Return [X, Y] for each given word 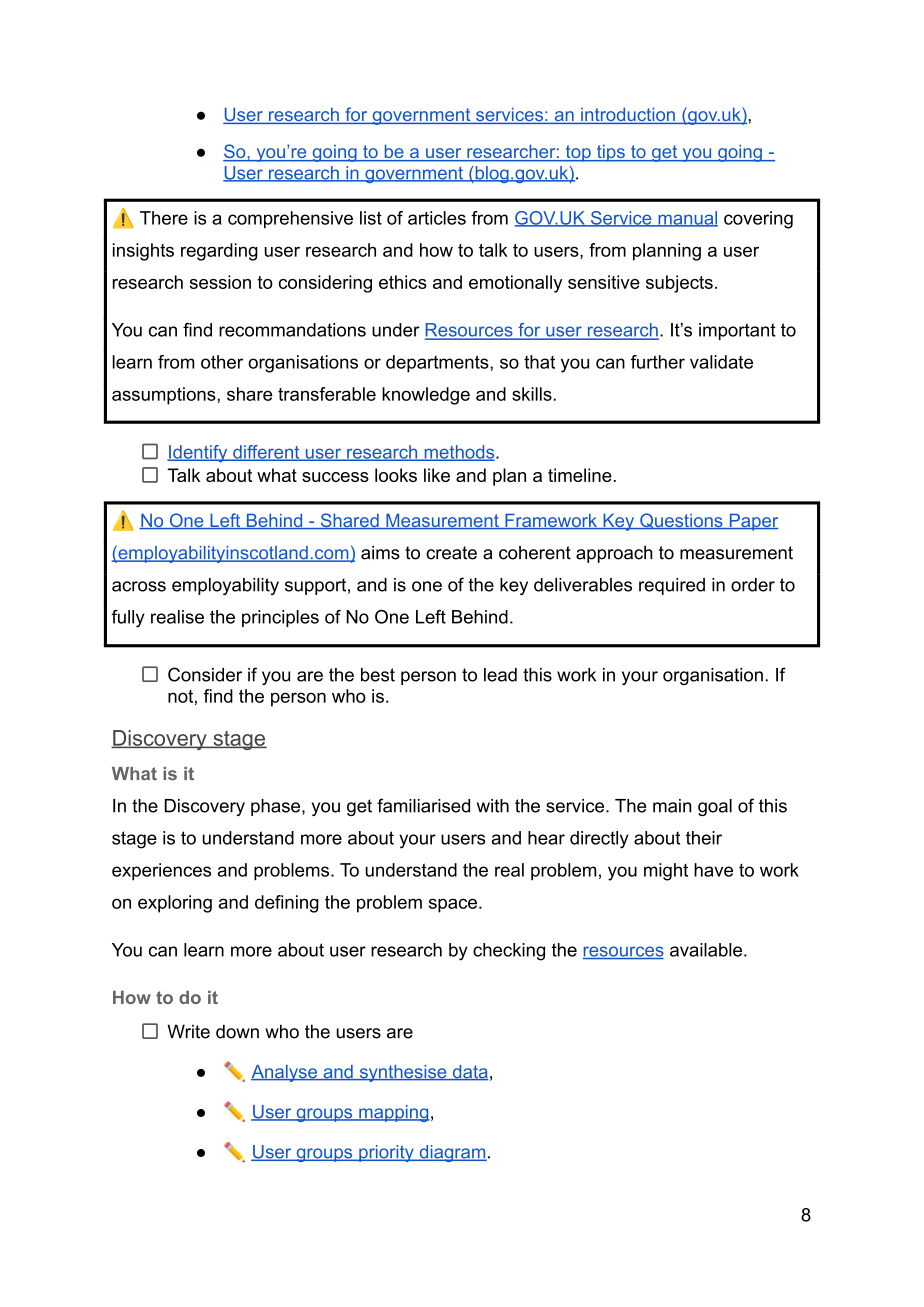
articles [437, 218]
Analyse [285, 1073]
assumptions [165, 396]
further [658, 362]
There [164, 218]
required [672, 586]
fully [128, 619]
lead [500, 675]
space [453, 905]
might [666, 872]
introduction [628, 115]
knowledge [426, 396]
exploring [175, 904]
